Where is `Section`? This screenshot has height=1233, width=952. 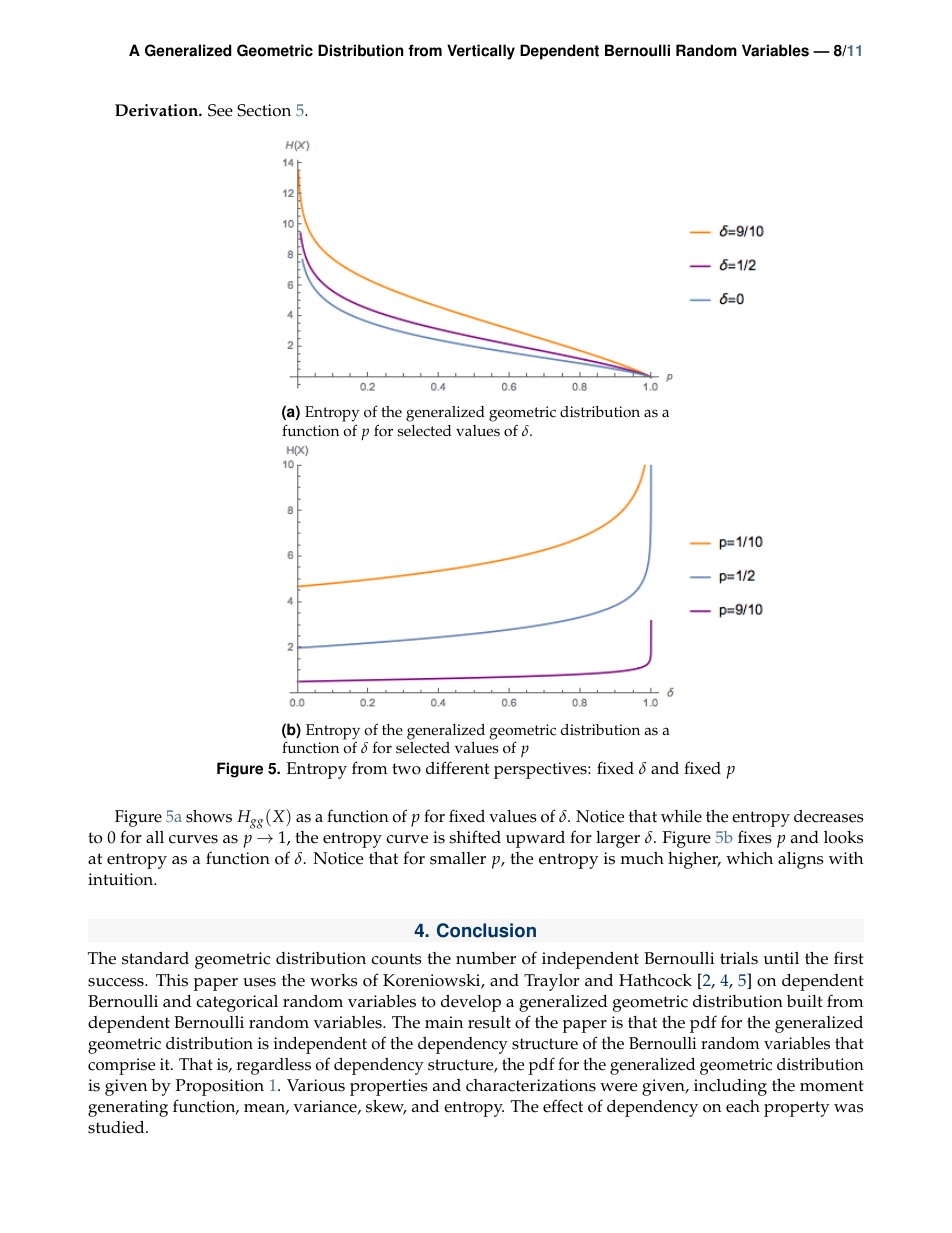
Section is located at coordinates (264, 110).
